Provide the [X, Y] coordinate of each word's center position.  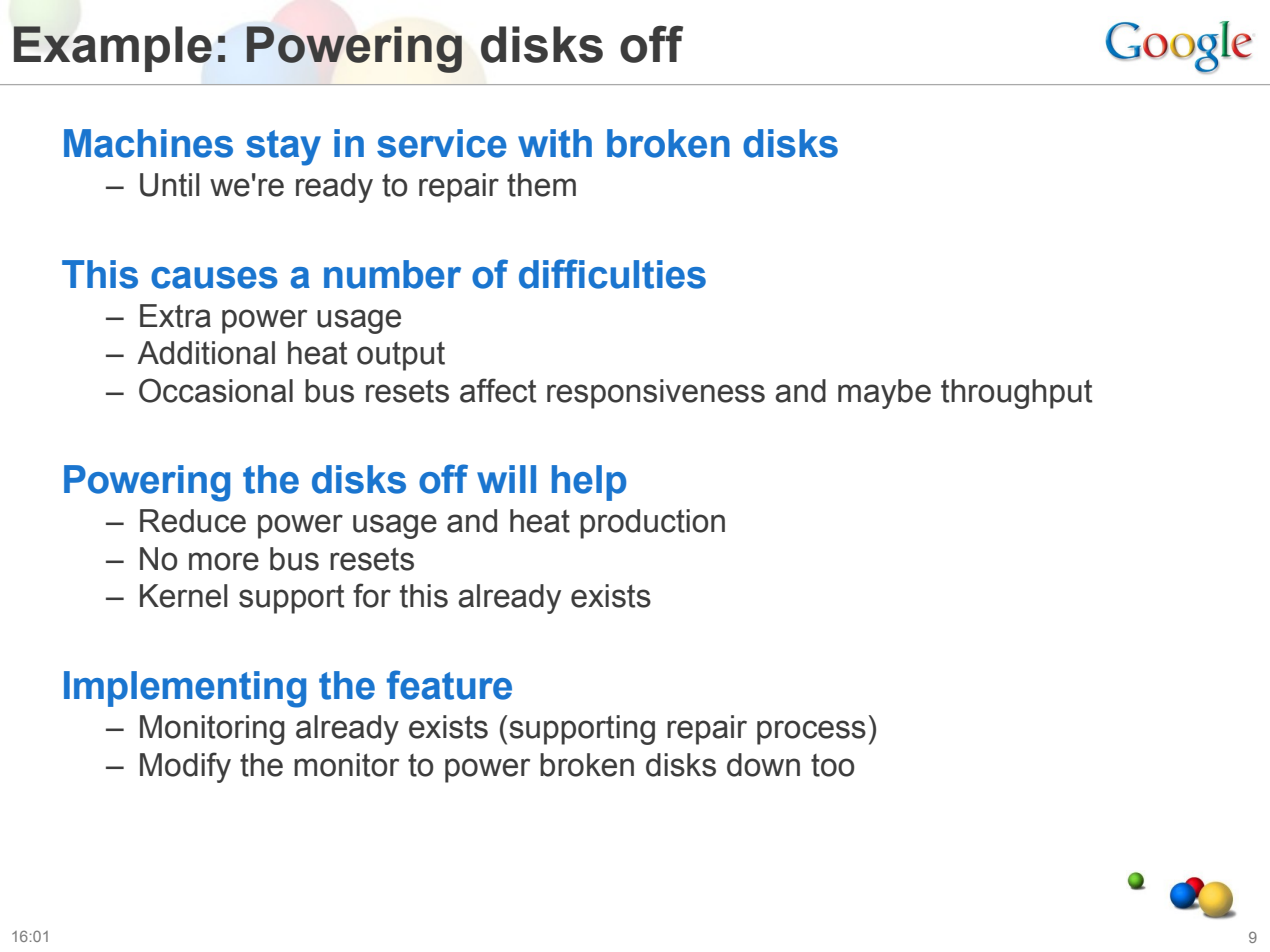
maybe [884, 394]
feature [449, 685]
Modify [185, 767]
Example [112, 49]
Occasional [216, 390]
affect [498, 390]
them [541, 185]
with [555, 143]
